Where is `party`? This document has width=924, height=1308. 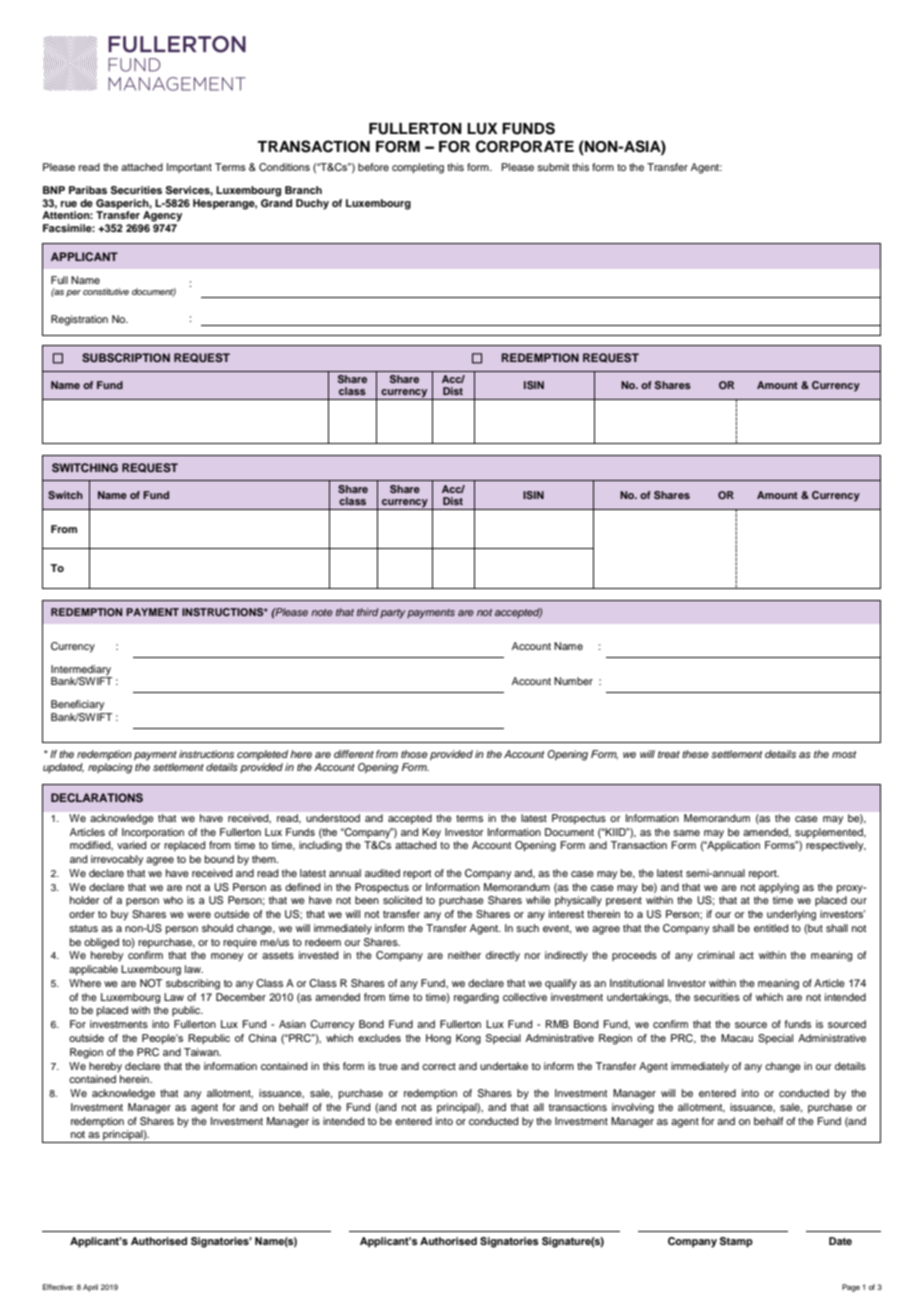 party is located at coordinates (393, 614).
